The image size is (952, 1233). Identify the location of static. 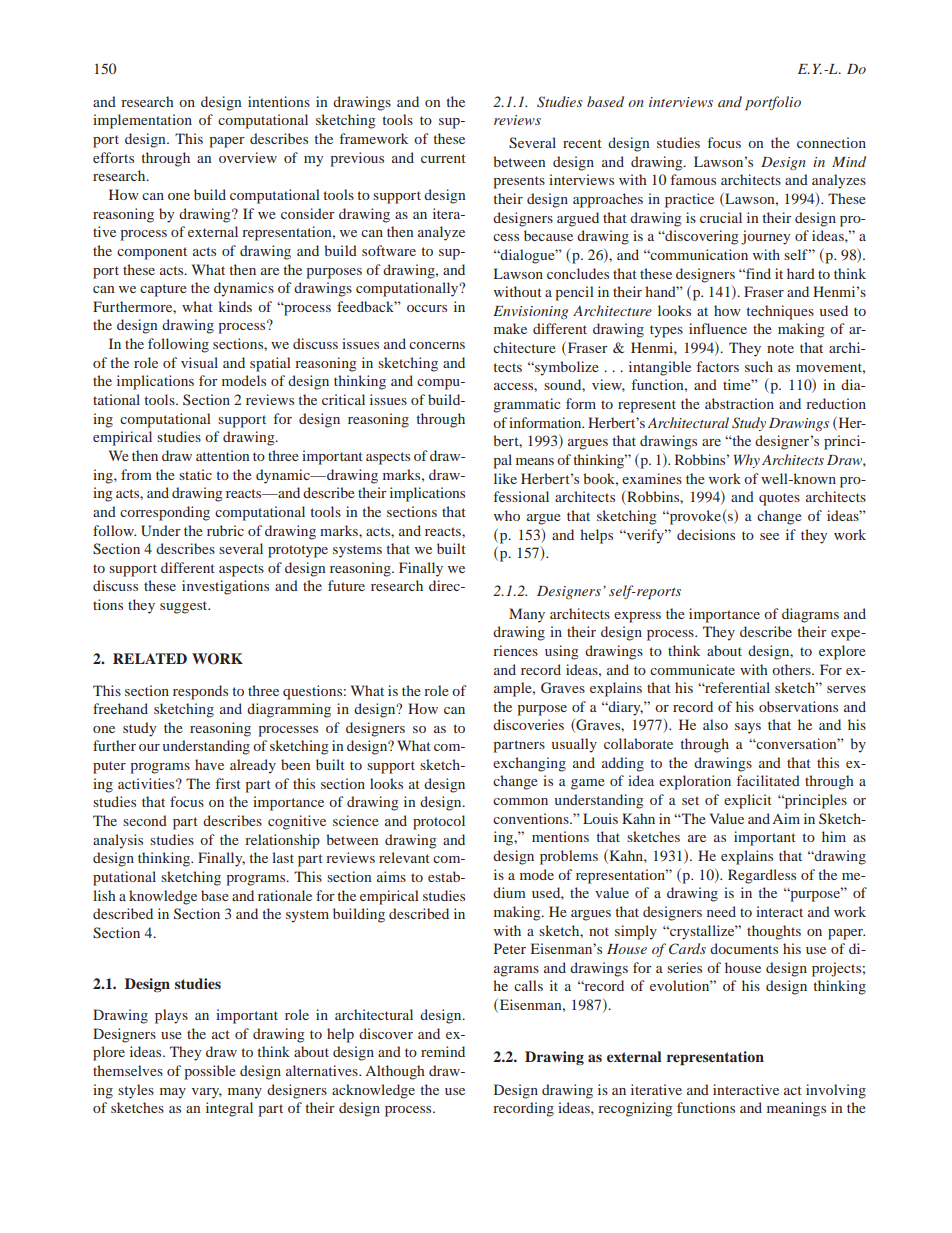
(195, 474).
